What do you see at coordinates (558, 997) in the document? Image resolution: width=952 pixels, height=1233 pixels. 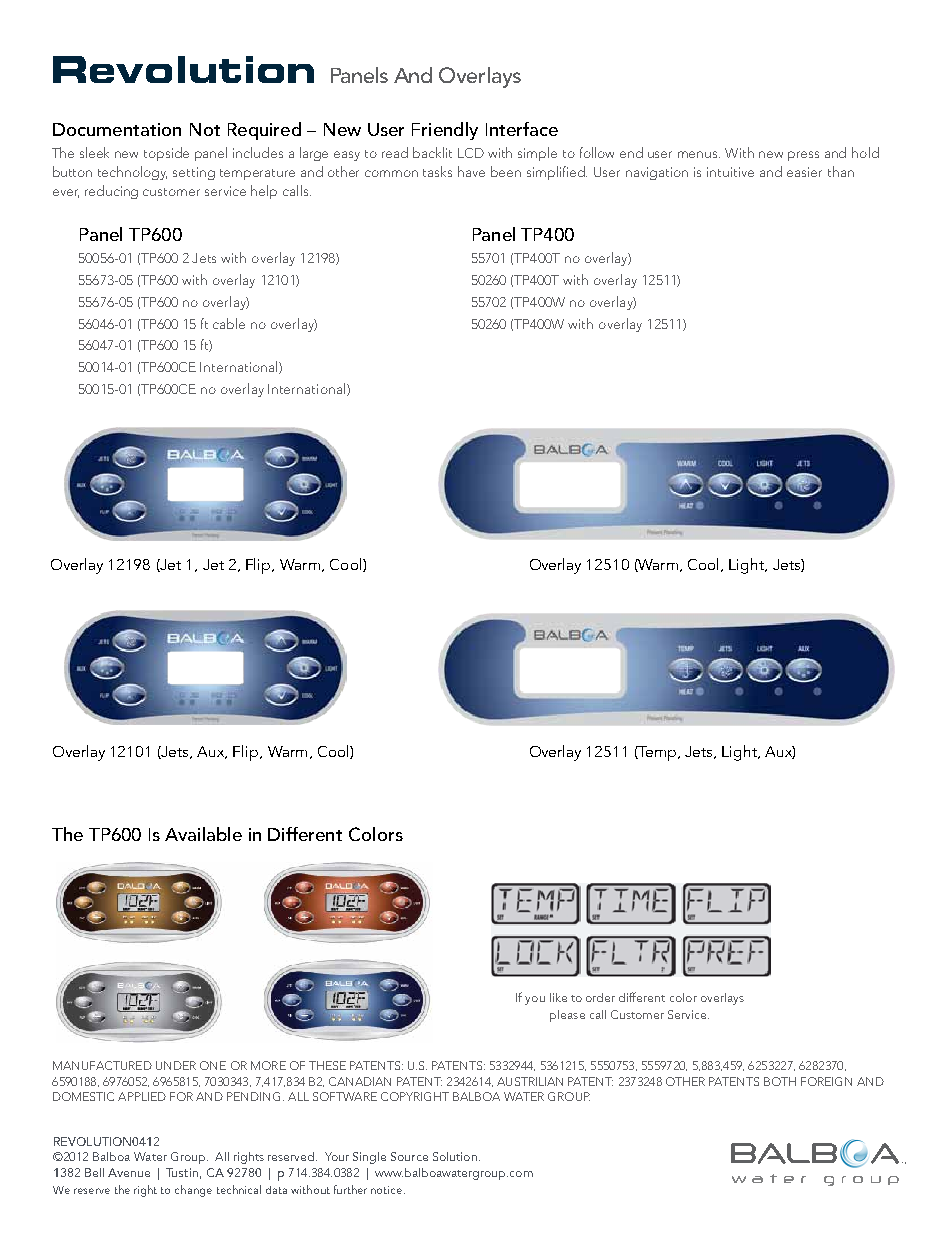 I see `like` at bounding box center [558, 997].
